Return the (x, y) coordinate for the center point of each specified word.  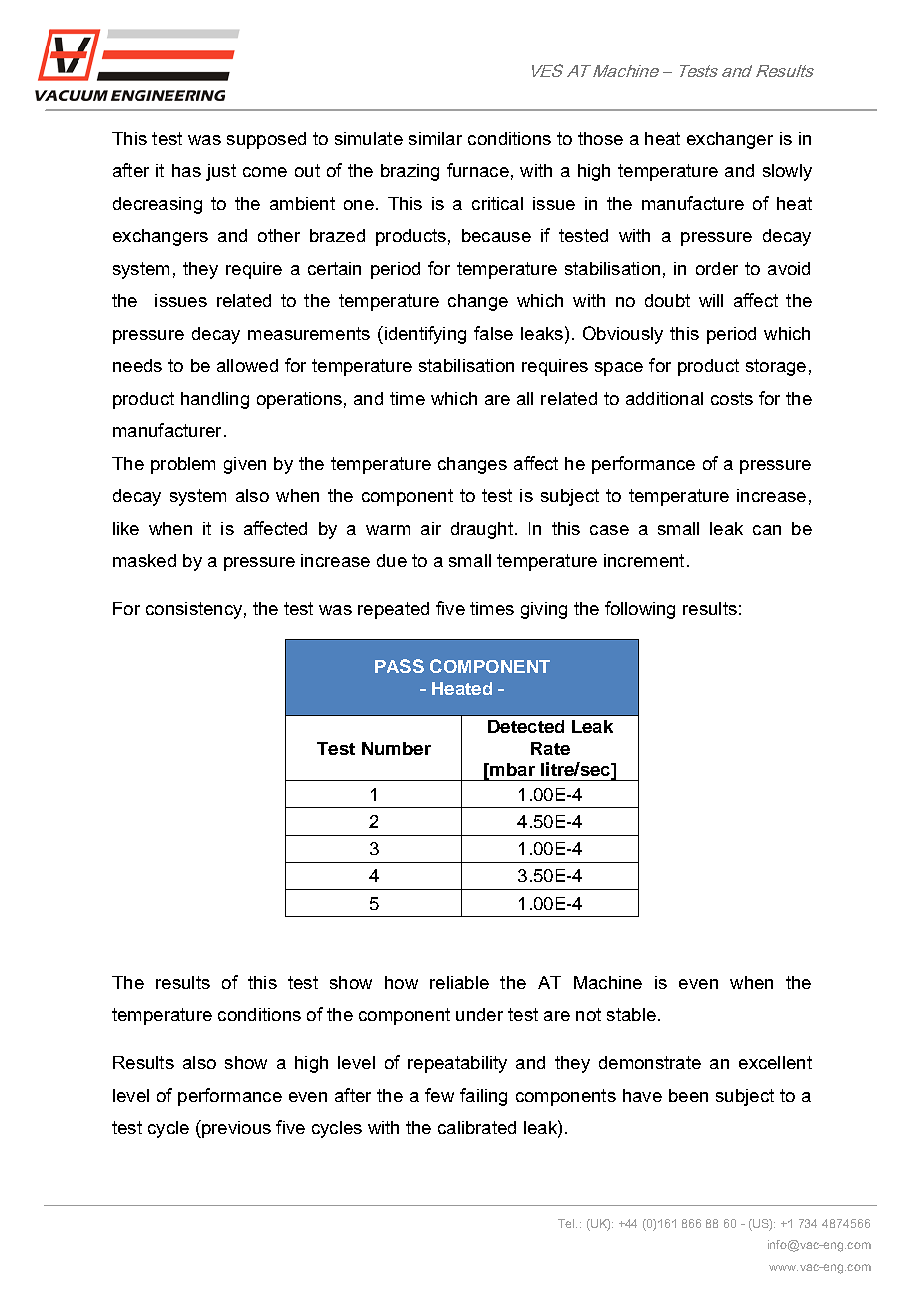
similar (435, 138)
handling (215, 400)
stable (631, 1014)
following (640, 610)
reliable (459, 982)
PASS (399, 666)
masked (144, 560)
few (439, 1095)
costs (732, 398)
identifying (424, 335)
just (221, 172)
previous (235, 1129)
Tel (567, 1223)
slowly (787, 172)
